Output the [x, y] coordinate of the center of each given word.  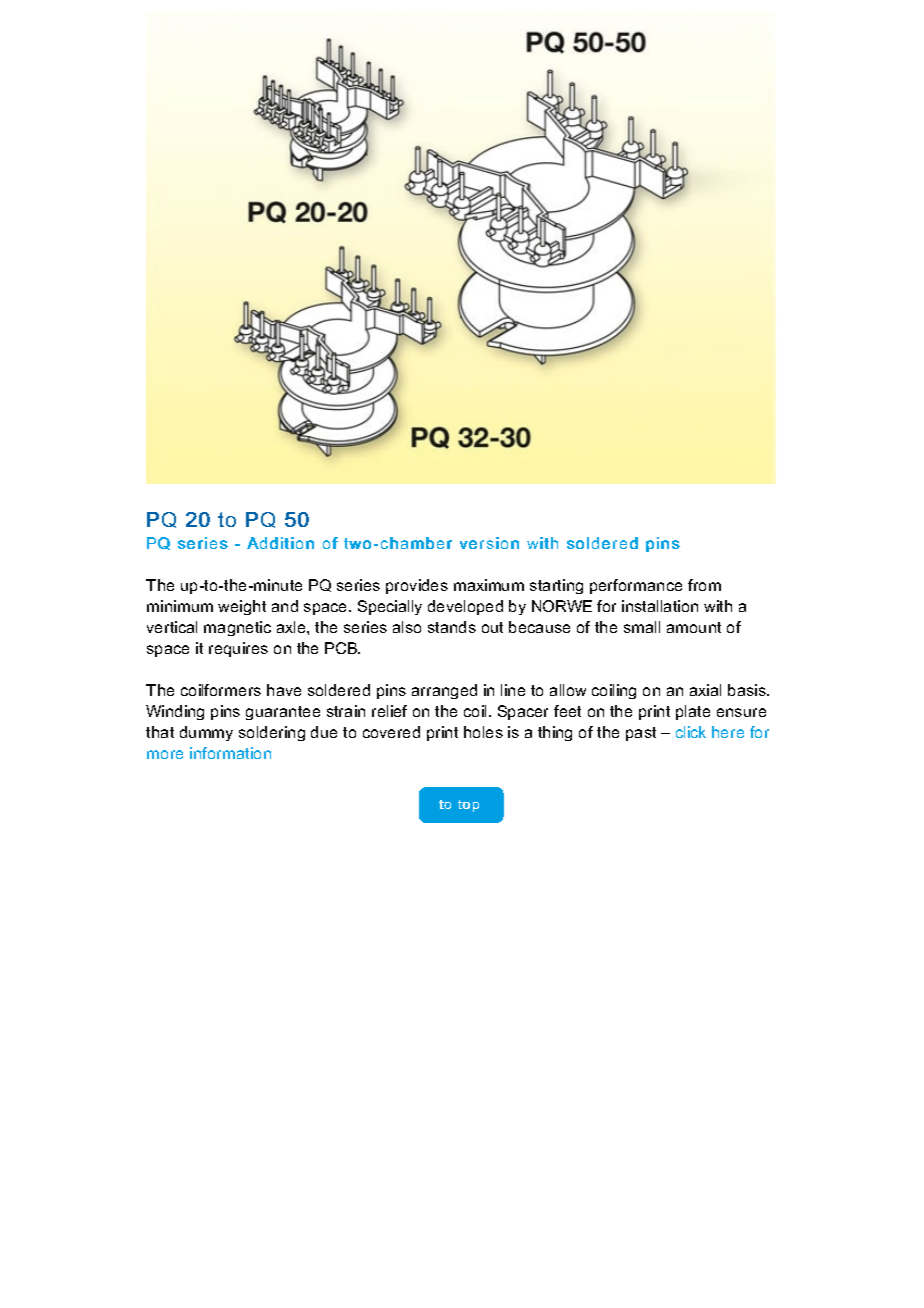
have [284, 690]
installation [660, 606]
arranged [444, 691]
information [230, 753]
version [489, 543]
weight [242, 607]
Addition [280, 543]
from [704, 585]
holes [483, 732]
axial [705, 690]
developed [465, 607]
